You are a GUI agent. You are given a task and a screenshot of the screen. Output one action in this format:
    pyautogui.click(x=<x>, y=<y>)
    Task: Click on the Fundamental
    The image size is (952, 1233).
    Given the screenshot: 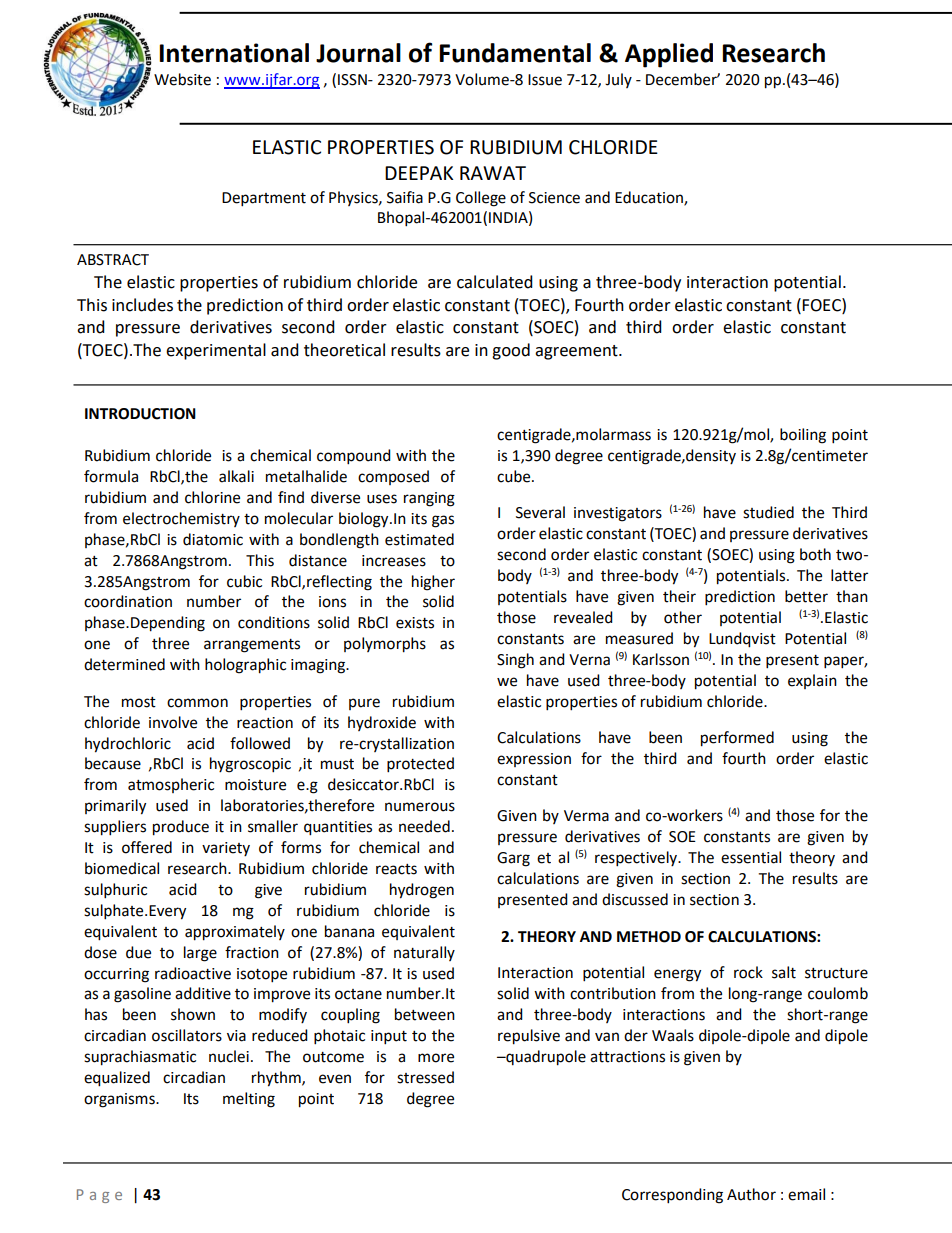 What is the action you would take?
    pyautogui.click(x=515, y=53)
